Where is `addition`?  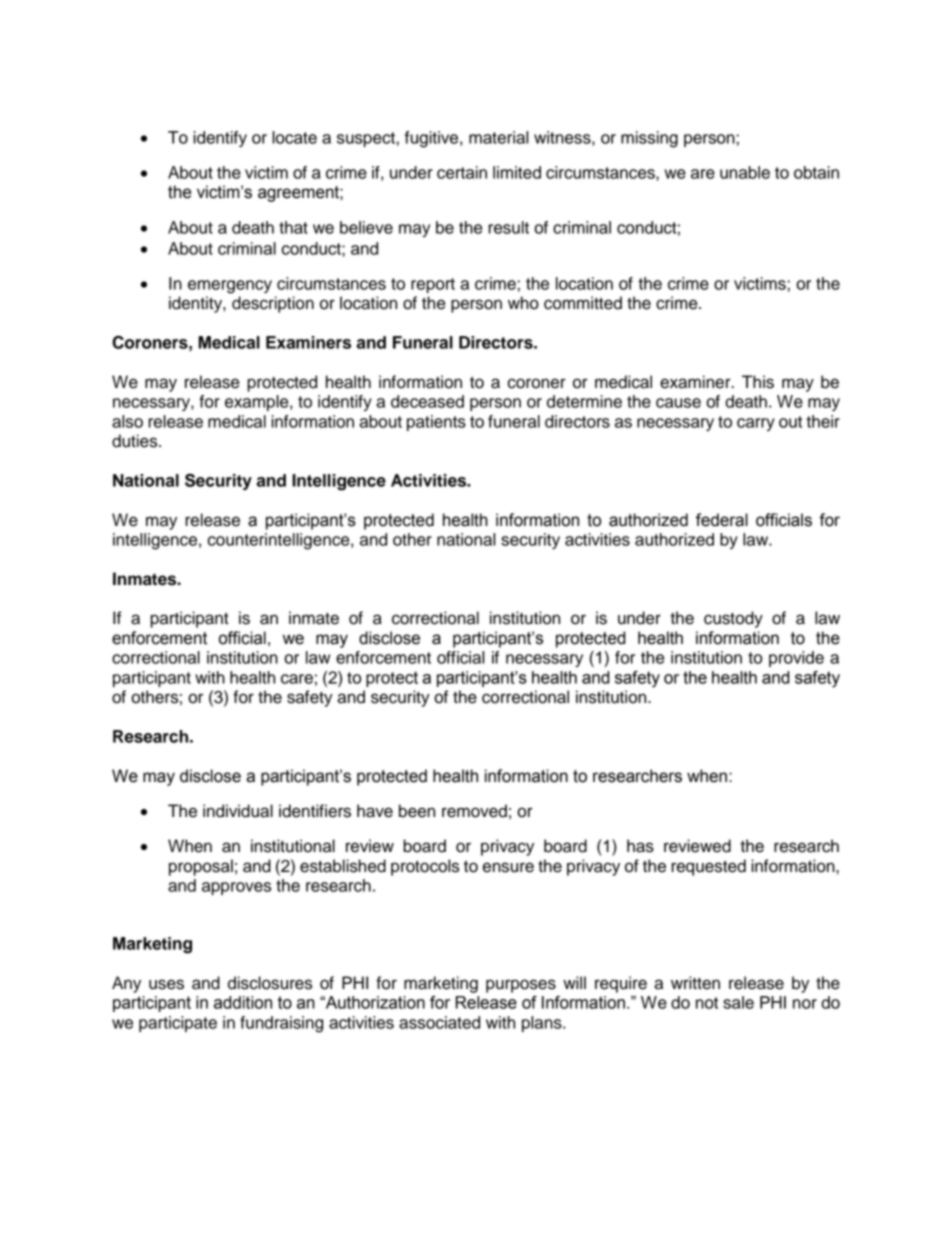 addition is located at coordinates (243, 1002).
